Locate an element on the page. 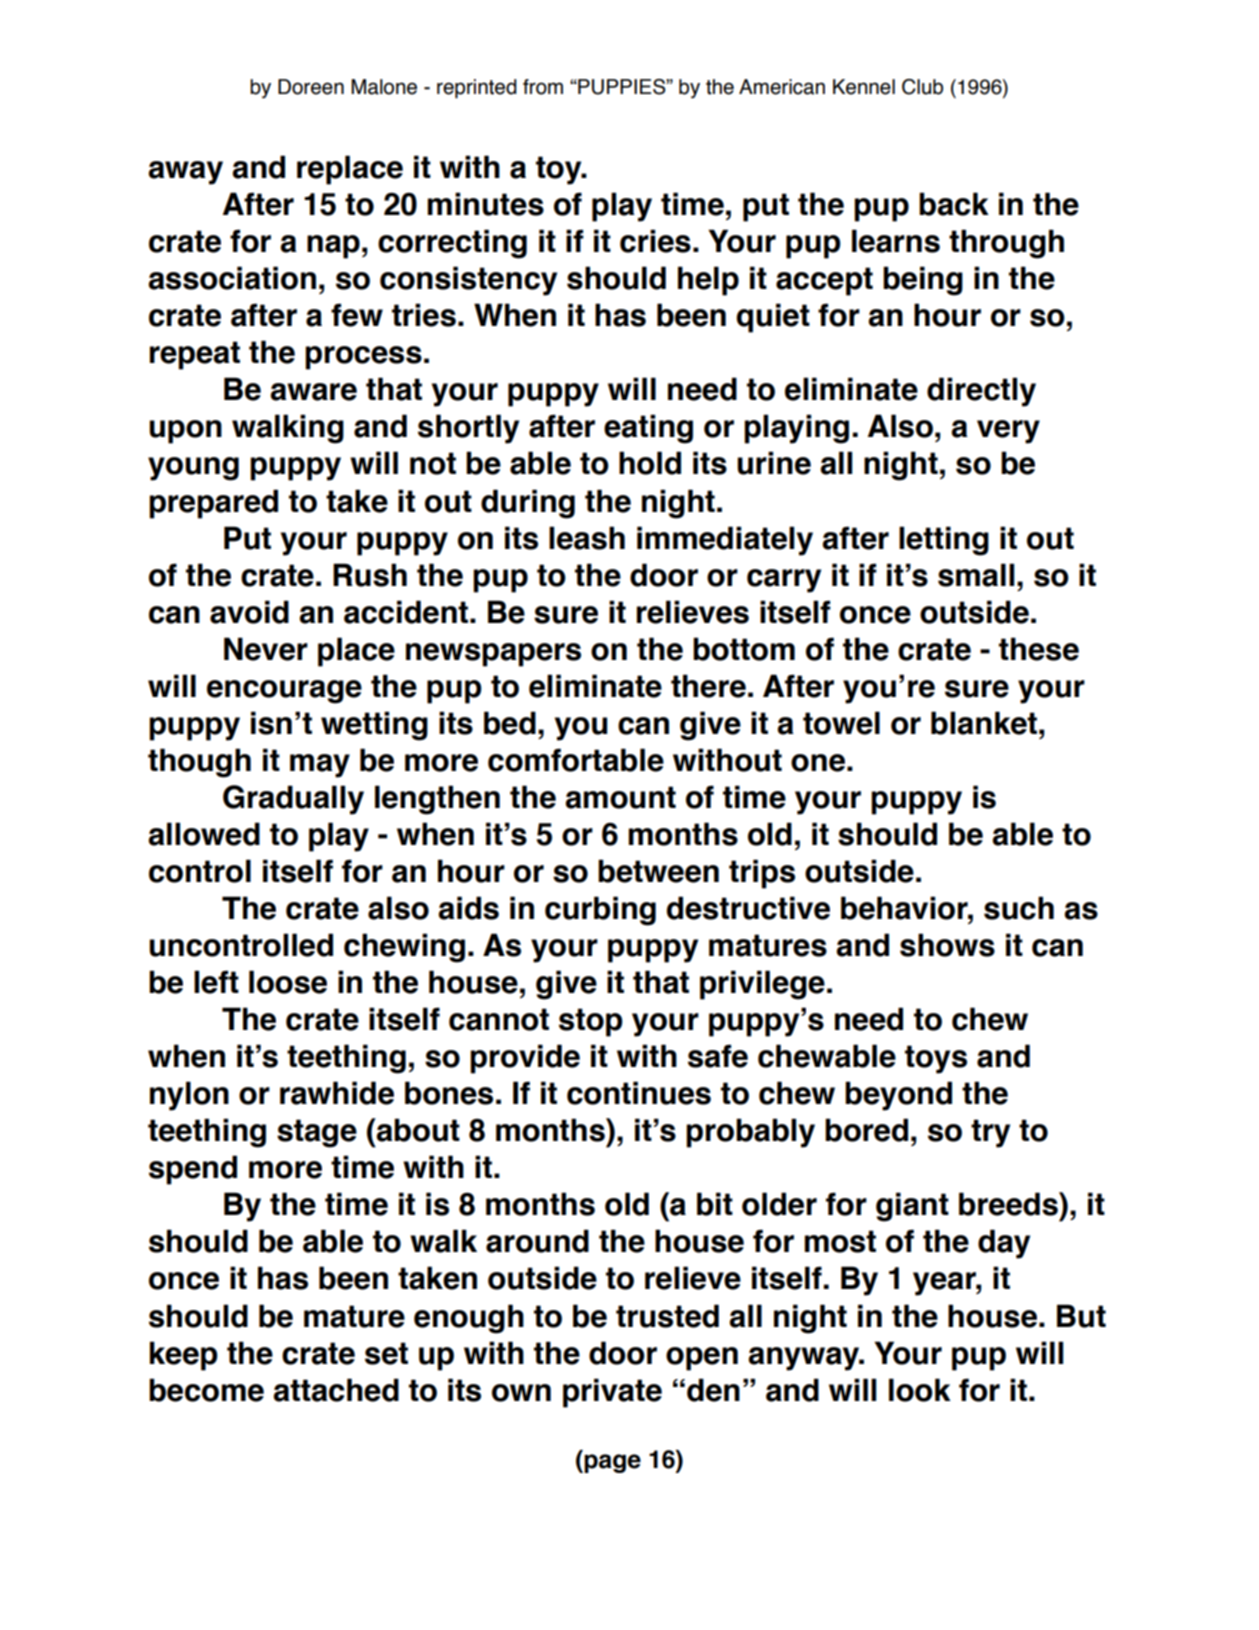 The height and width of the document is (1630, 1259). Club is located at coordinates (922, 87).
